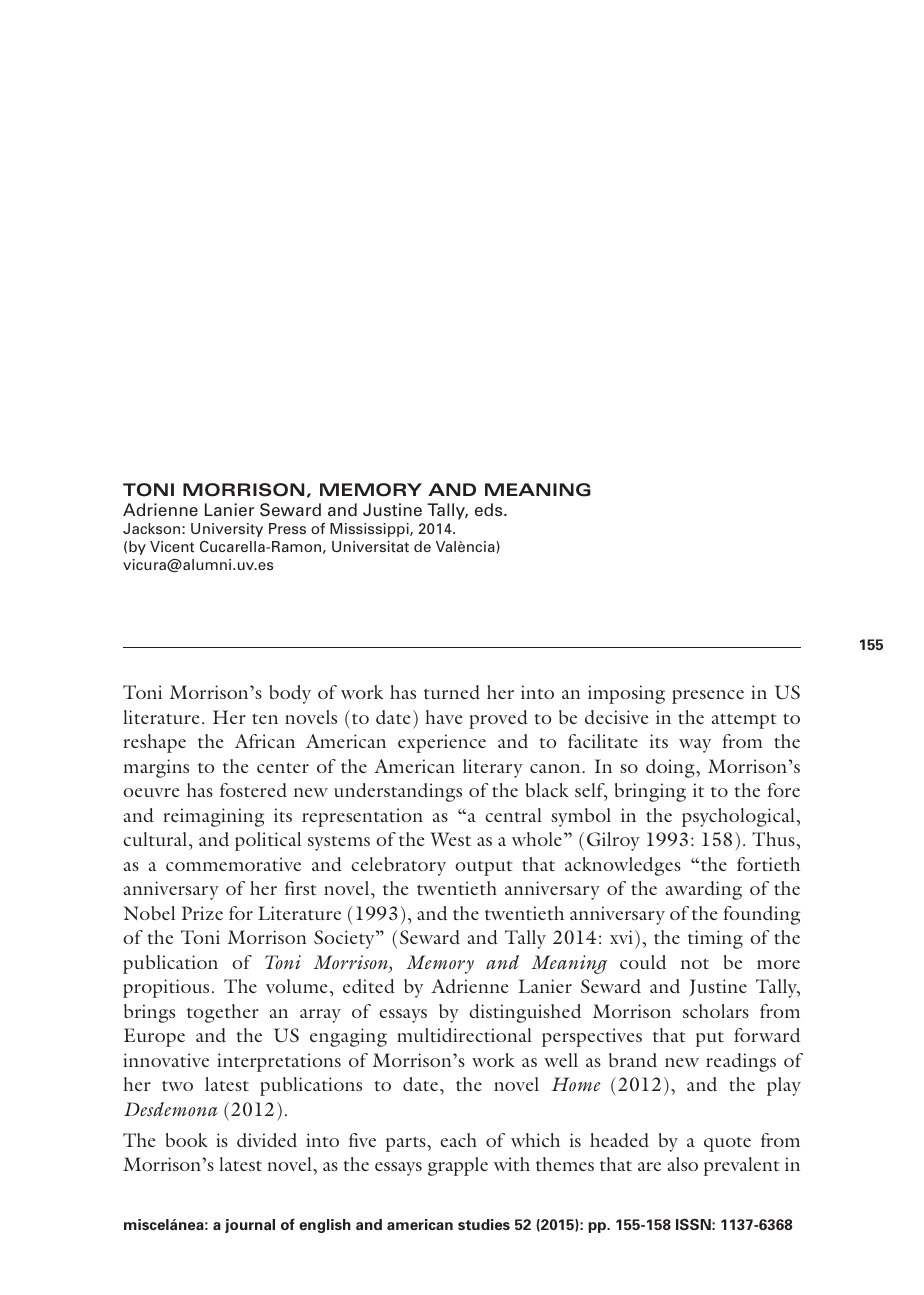 This screenshot has height=1295, width=924. What do you see at coordinates (484, 1224) in the screenshot?
I see `studies` at bounding box center [484, 1224].
